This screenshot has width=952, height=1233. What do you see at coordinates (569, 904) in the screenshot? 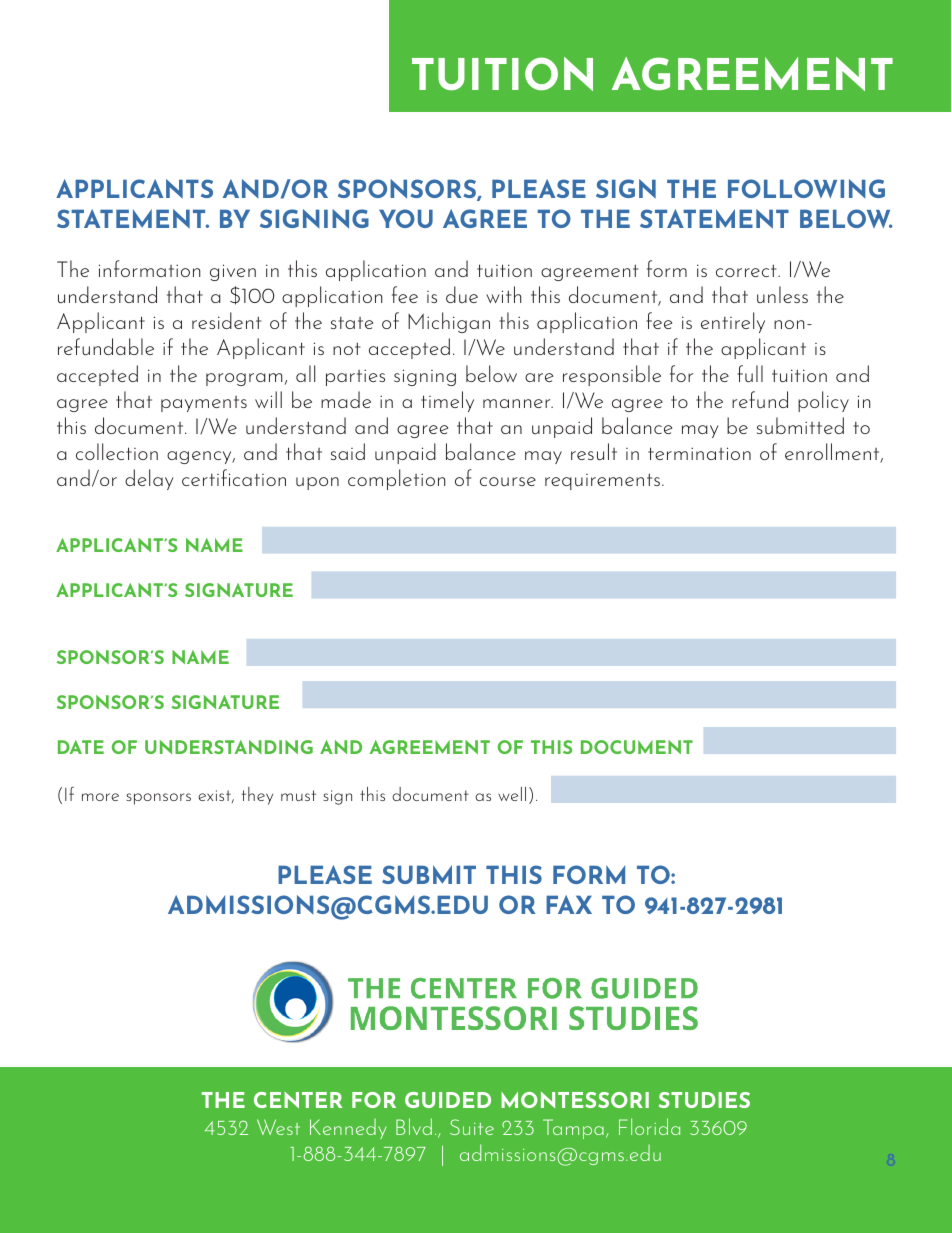
I see `FAX` at bounding box center [569, 904].
